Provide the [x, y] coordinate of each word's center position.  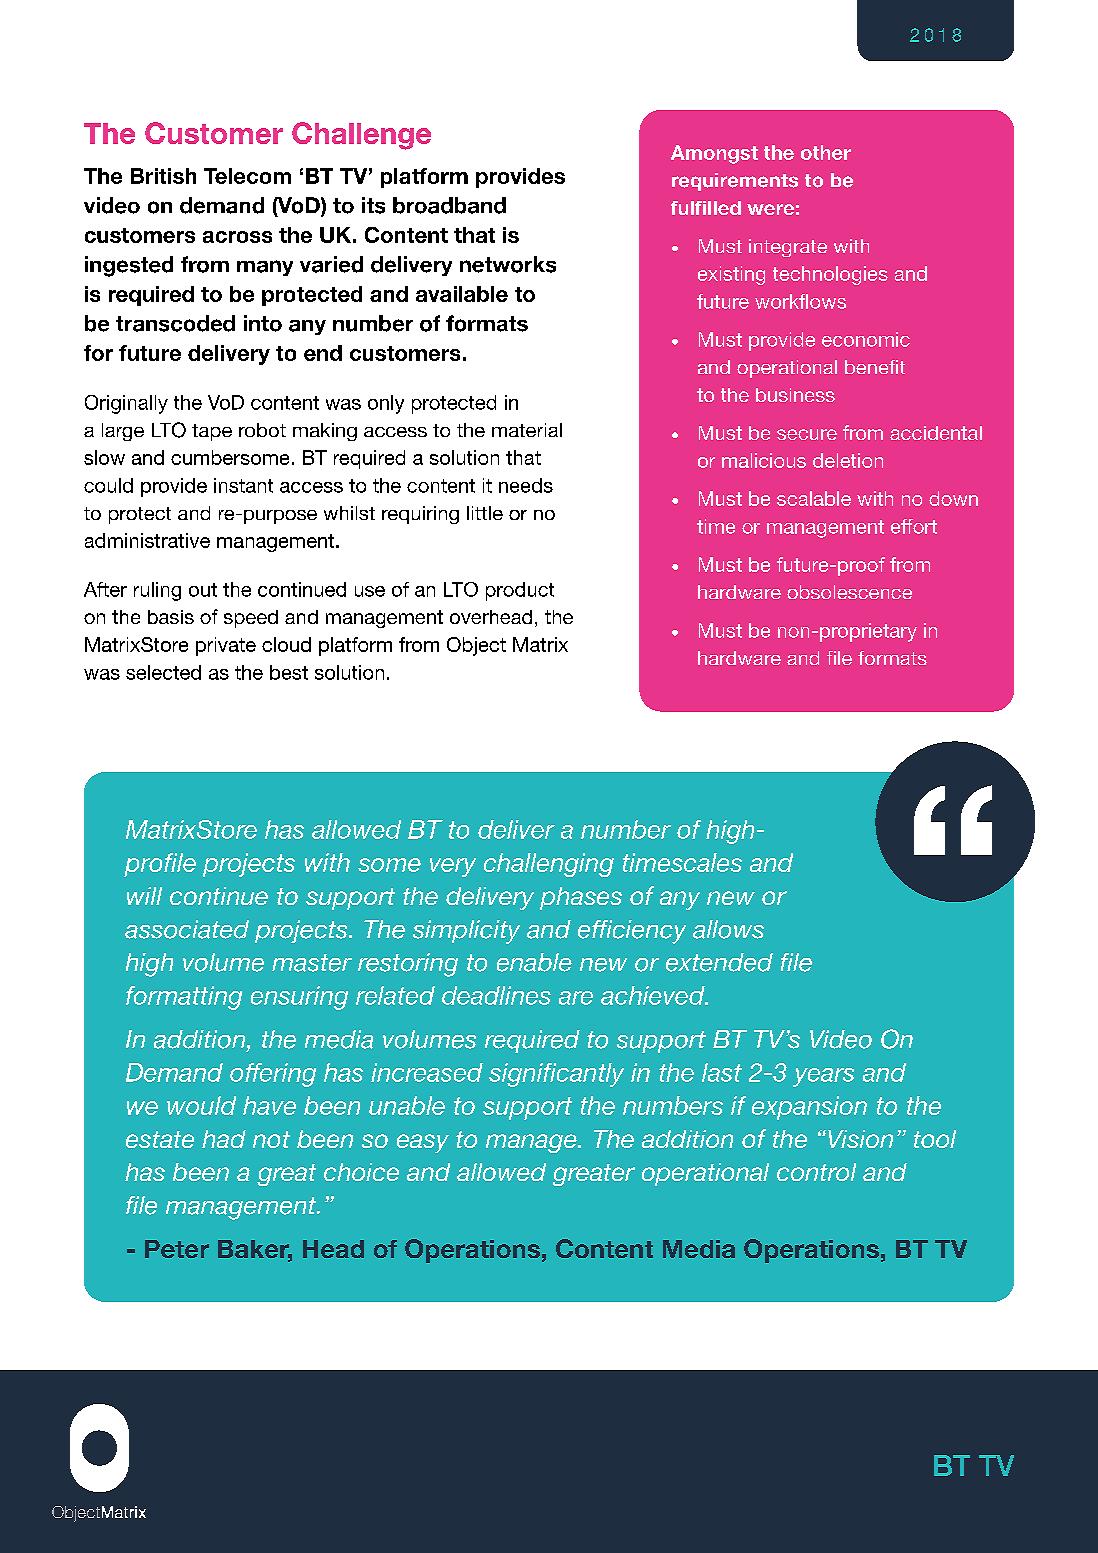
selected [163, 672]
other [826, 152]
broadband [449, 205]
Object [476, 646]
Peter [177, 1249]
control [816, 1172]
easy [423, 1143]
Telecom [247, 176]
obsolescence [849, 592]
